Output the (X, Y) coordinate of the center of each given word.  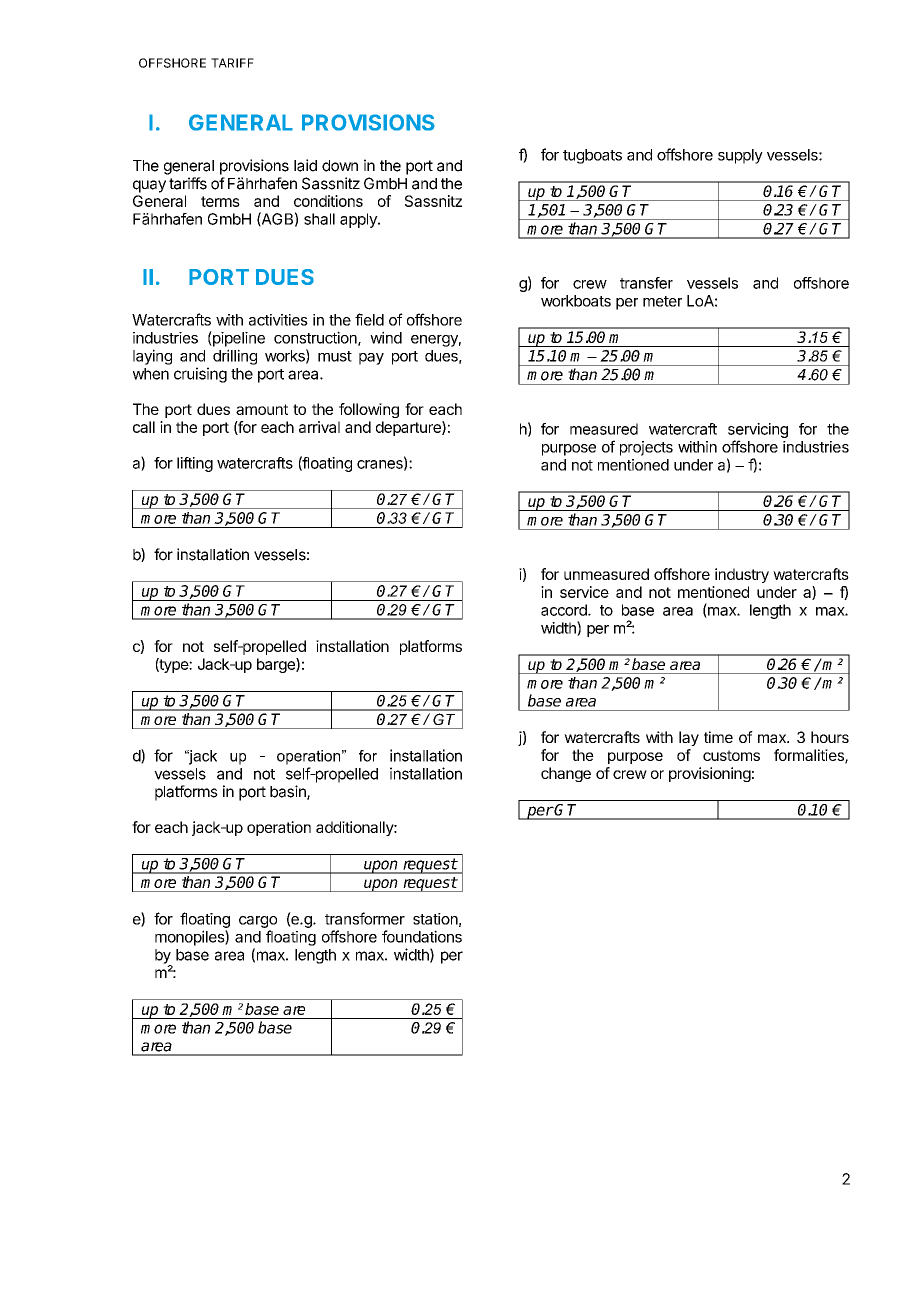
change (566, 774)
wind (386, 337)
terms (220, 201)
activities (278, 320)
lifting (195, 464)
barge (277, 665)
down (340, 166)
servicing (758, 432)
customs (731, 755)
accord (565, 610)
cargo (258, 922)
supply (740, 156)
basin (289, 792)
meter (662, 301)
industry (742, 575)
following (369, 410)
